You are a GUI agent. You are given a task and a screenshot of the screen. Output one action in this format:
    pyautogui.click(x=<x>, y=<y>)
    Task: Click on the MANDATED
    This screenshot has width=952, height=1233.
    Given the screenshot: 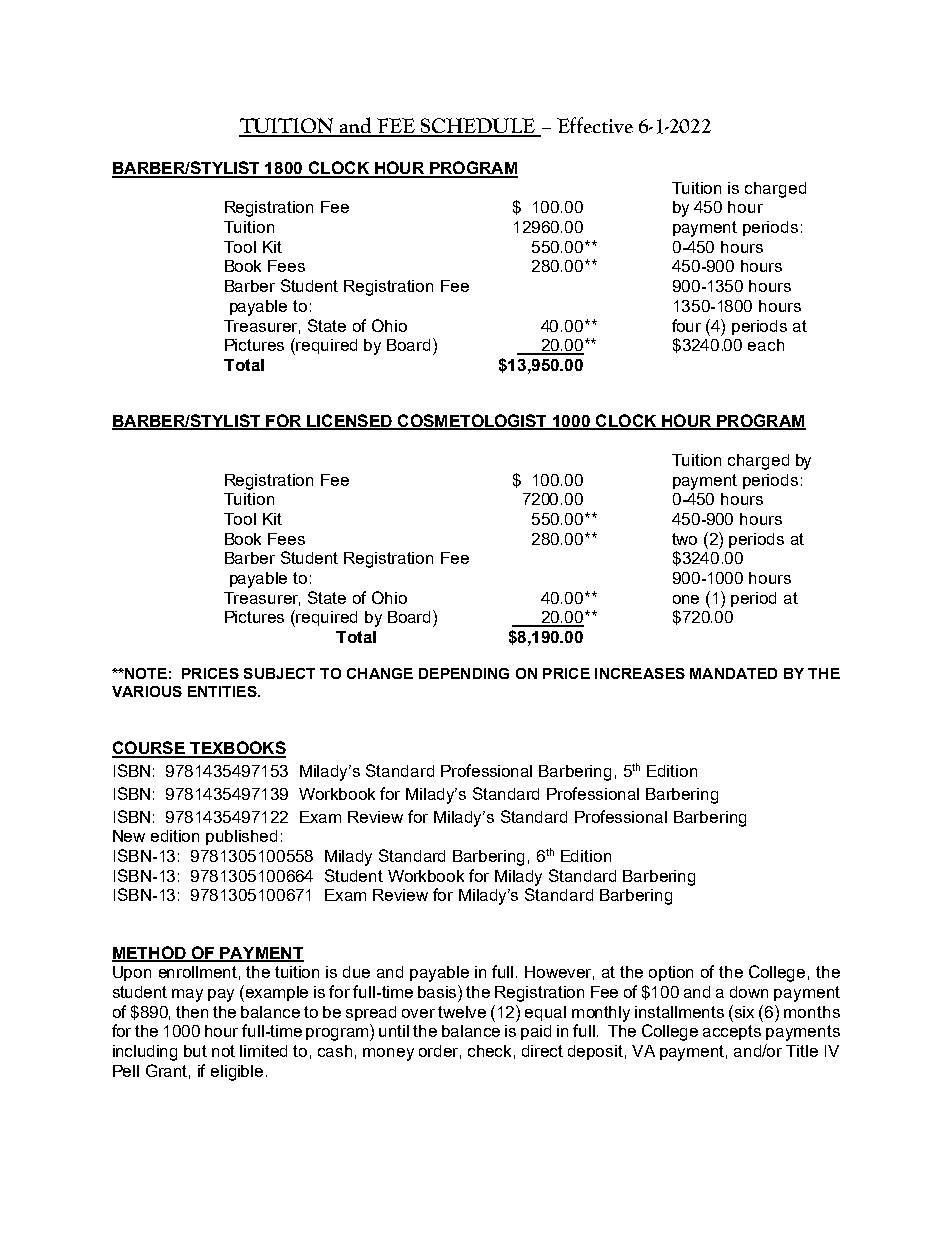 What is the action you would take?
    pyautogui.click(x=733, y=673)
